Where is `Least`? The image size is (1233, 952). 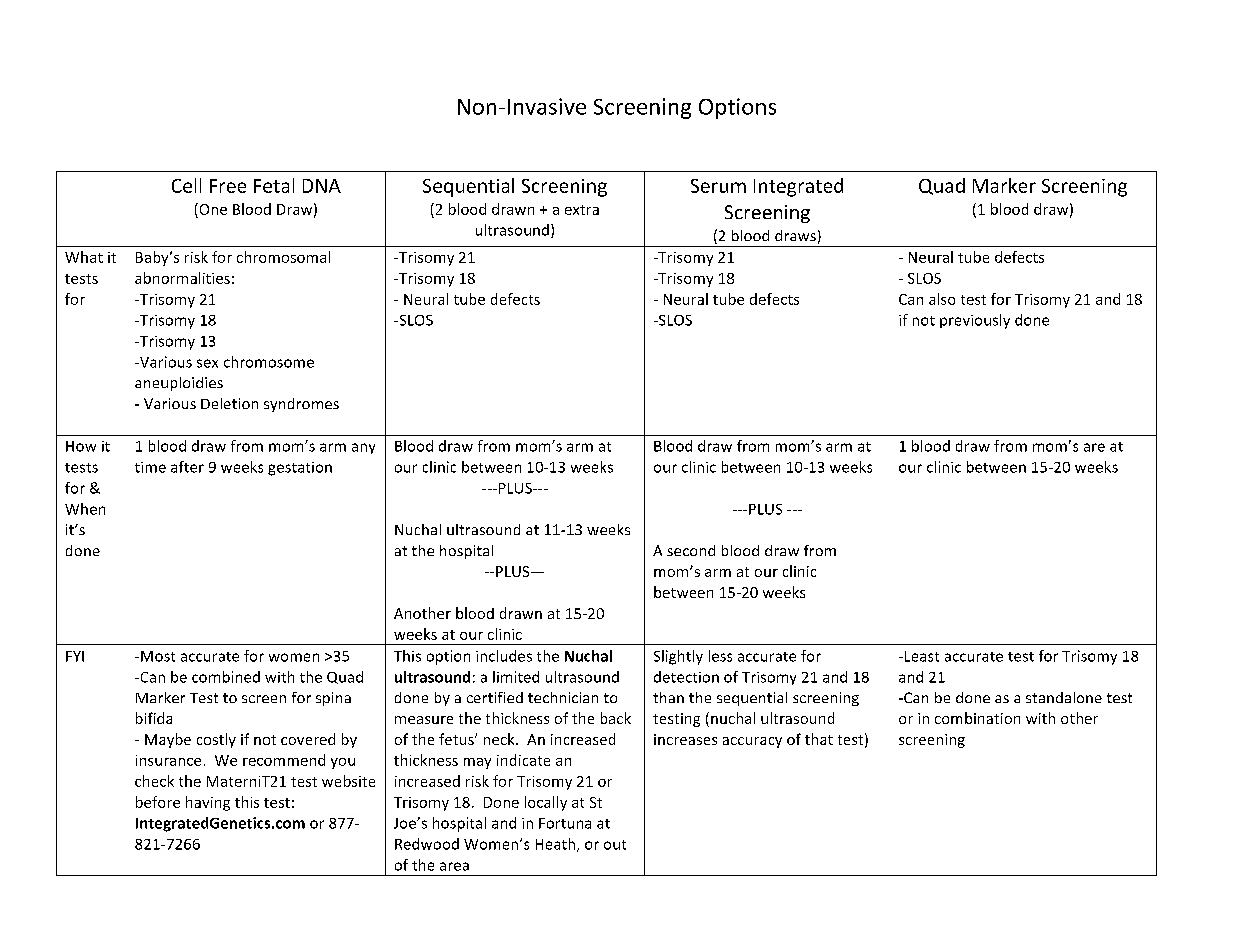 Least is located at coordinates (920, 656).
